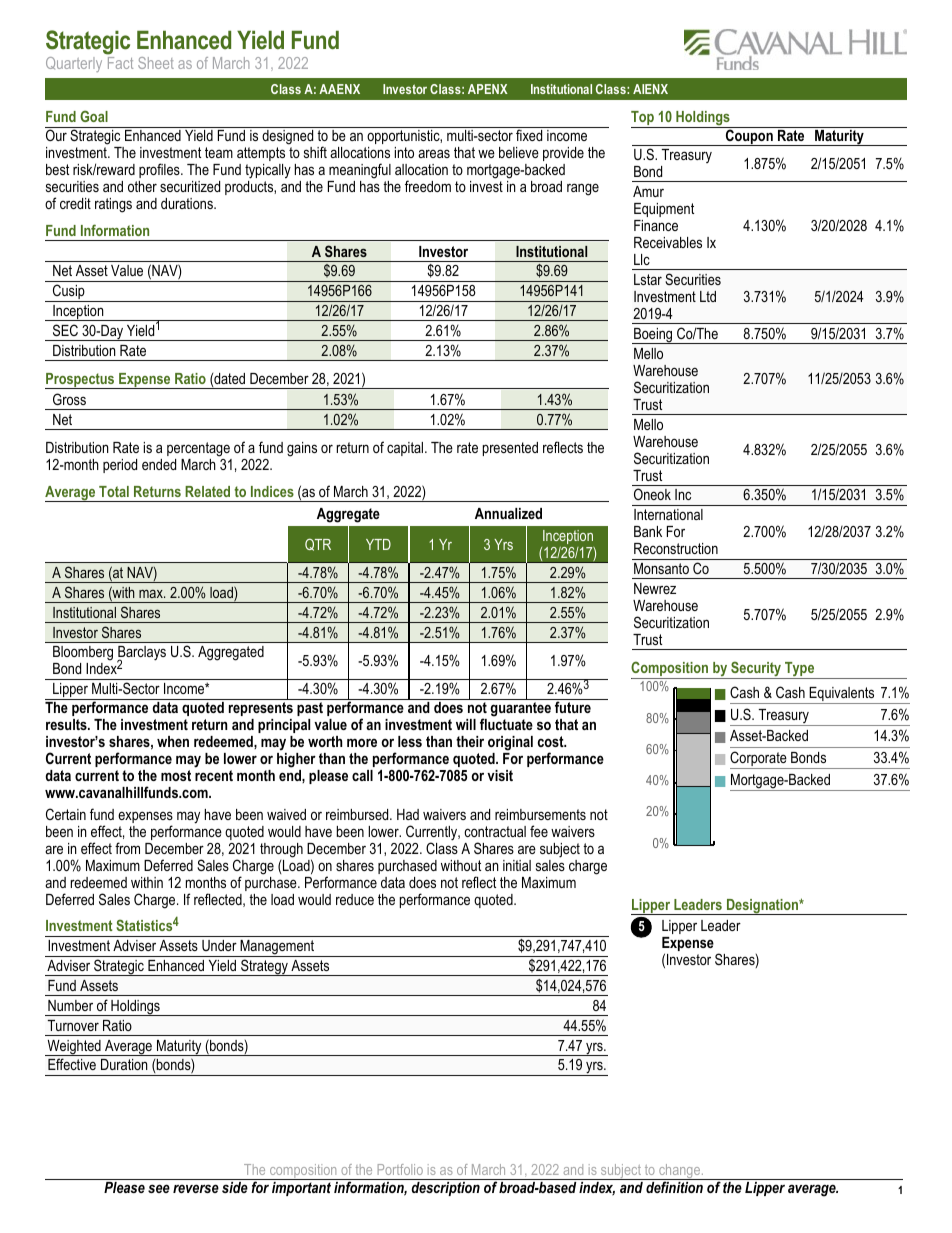 Image resolution: width=952 pixels, height=1233 pixels. I want to click on results, so click(67, 724).
